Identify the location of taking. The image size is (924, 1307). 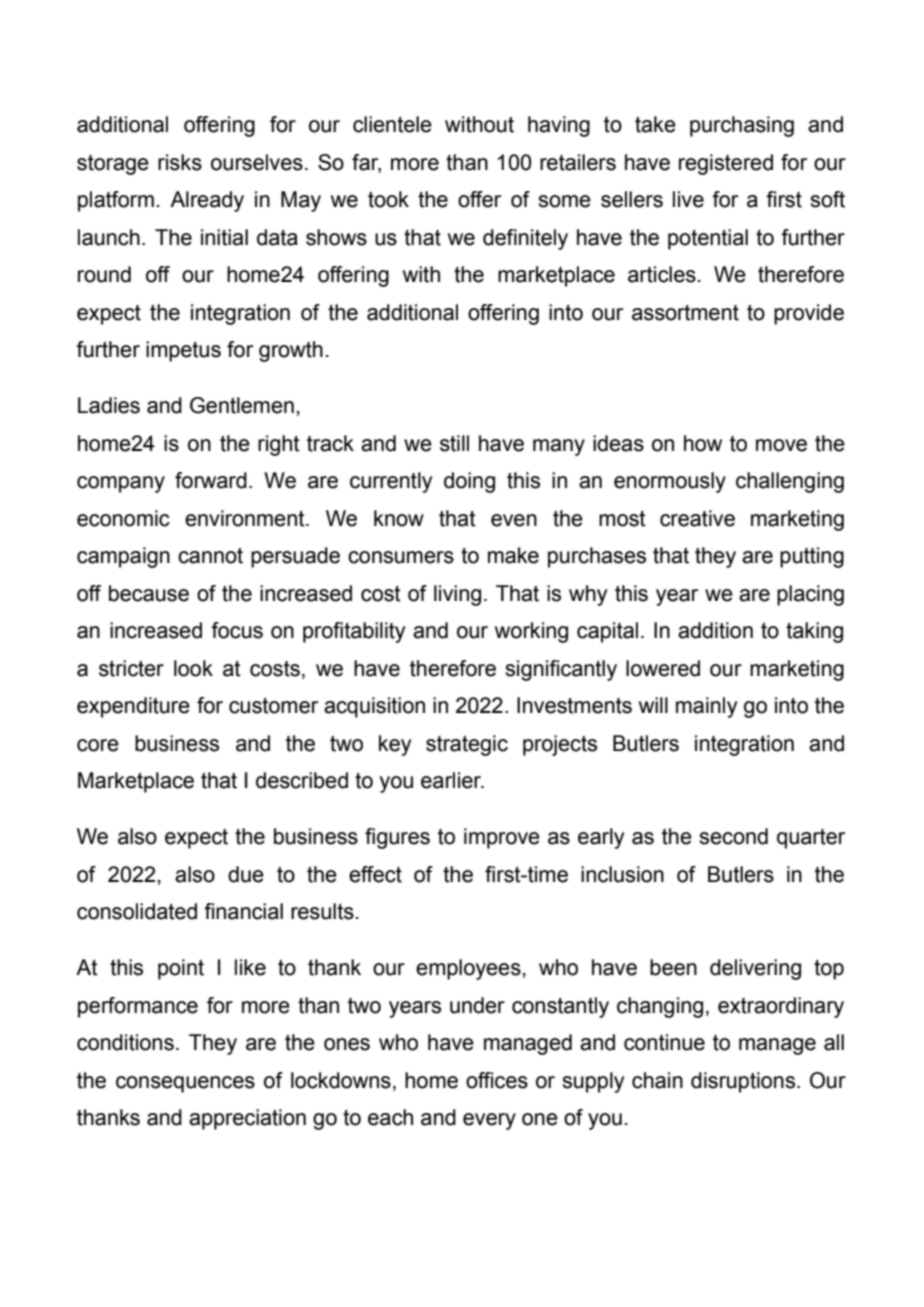
(814, 632).
